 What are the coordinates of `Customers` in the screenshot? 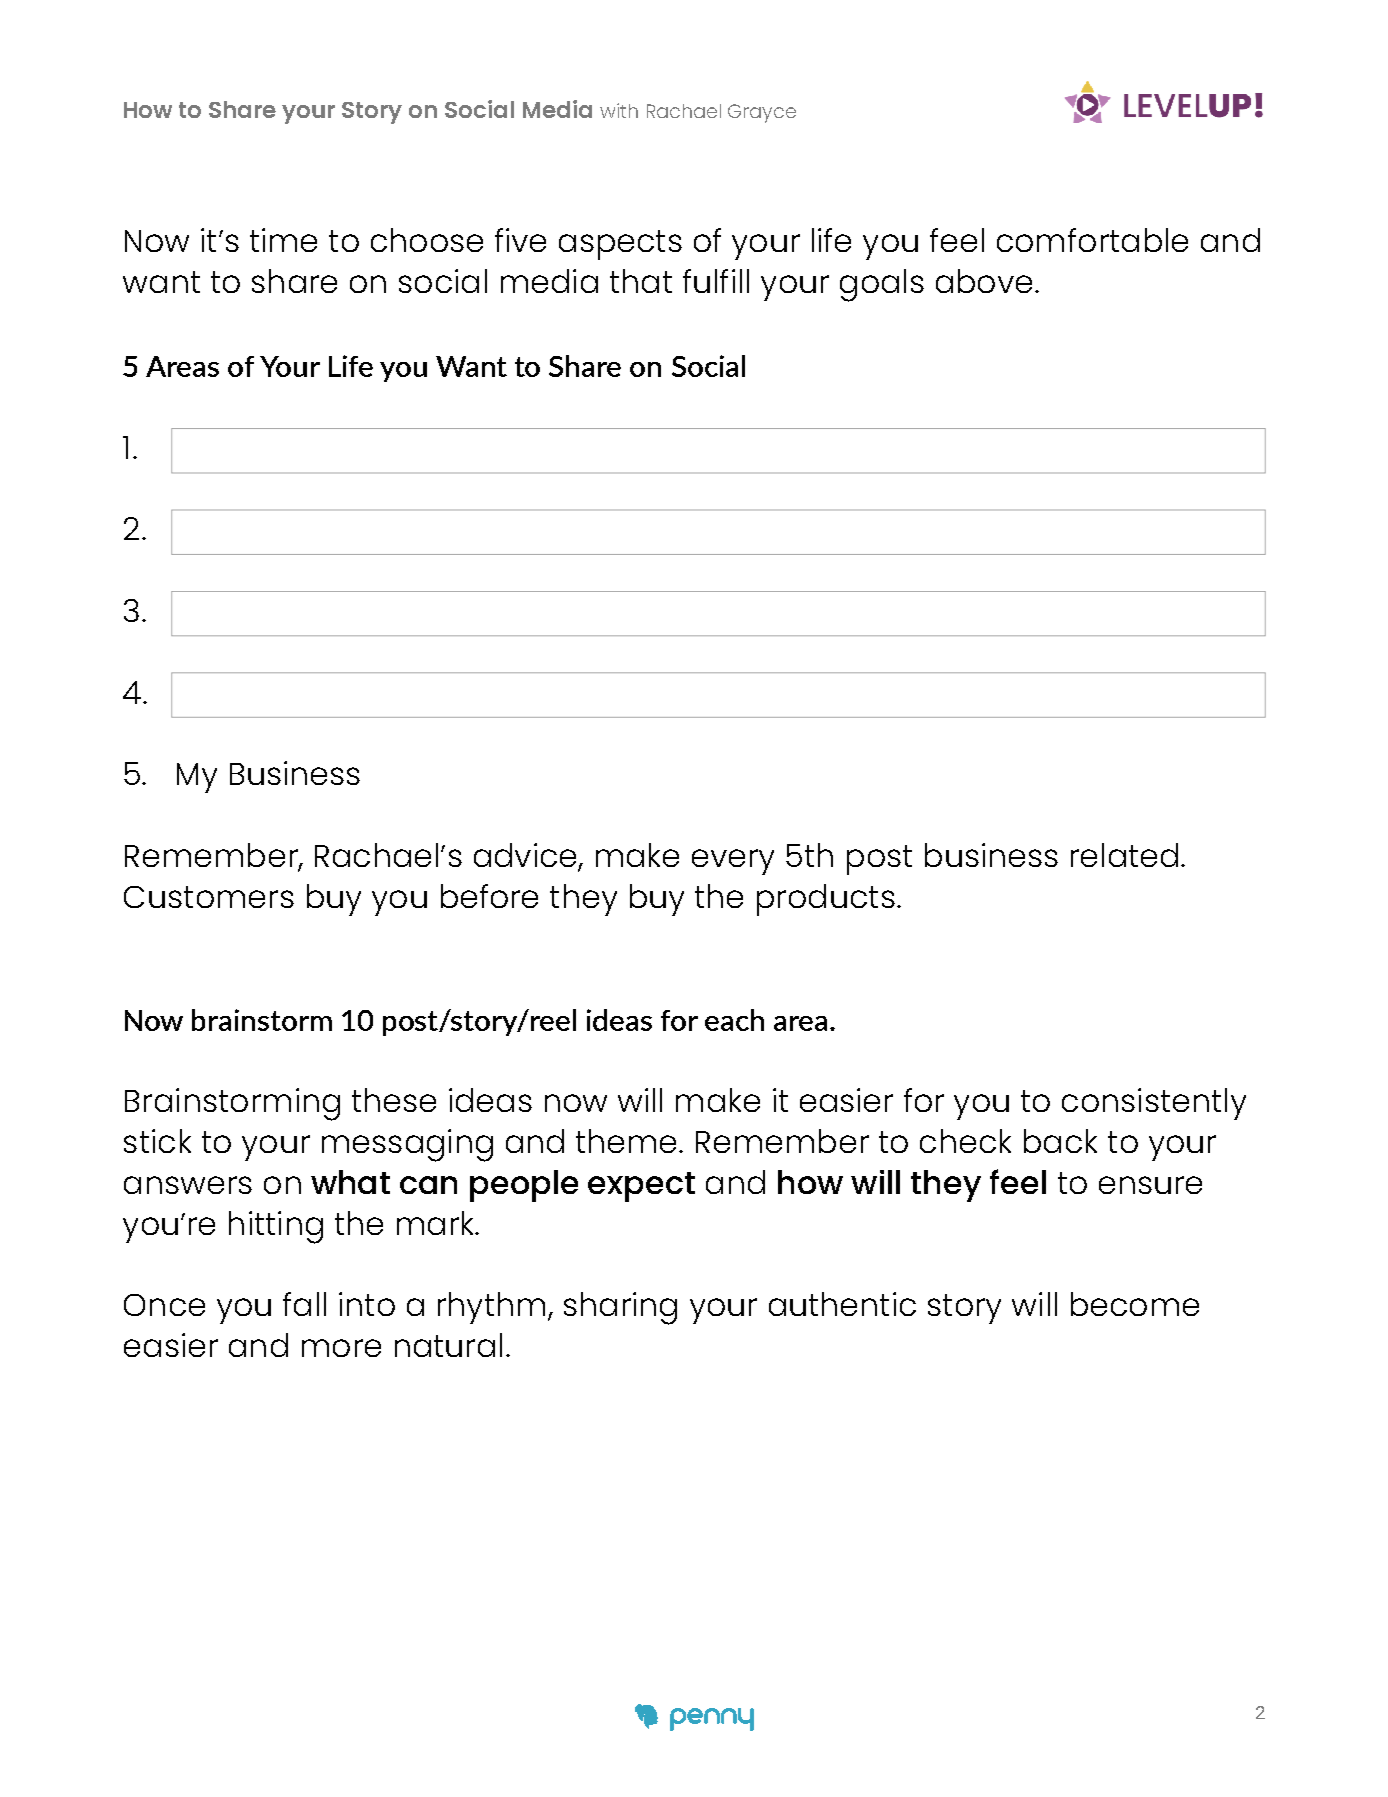 It's located at (209, 897).
